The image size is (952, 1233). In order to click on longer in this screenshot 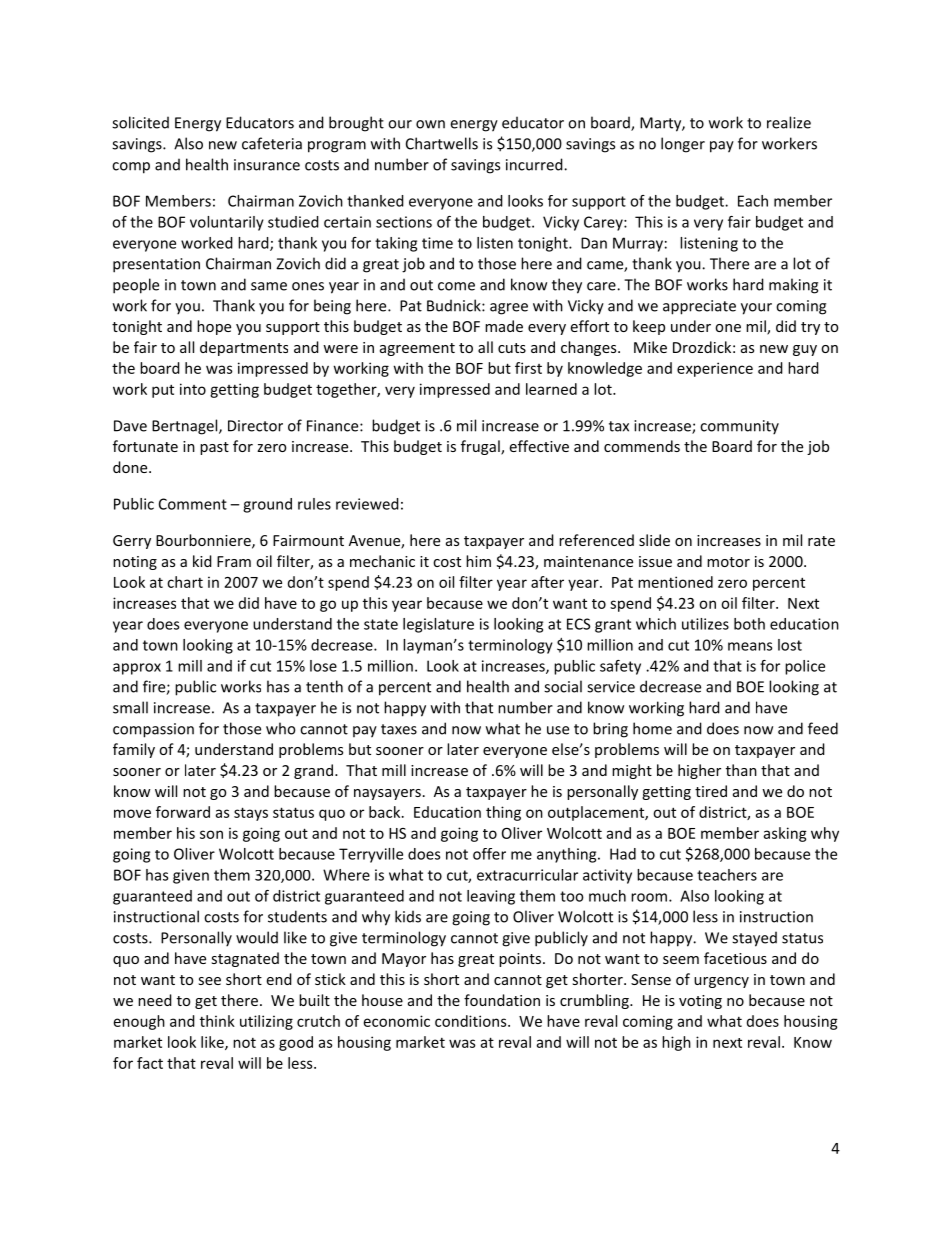, I will do `click(683, 145)`.
